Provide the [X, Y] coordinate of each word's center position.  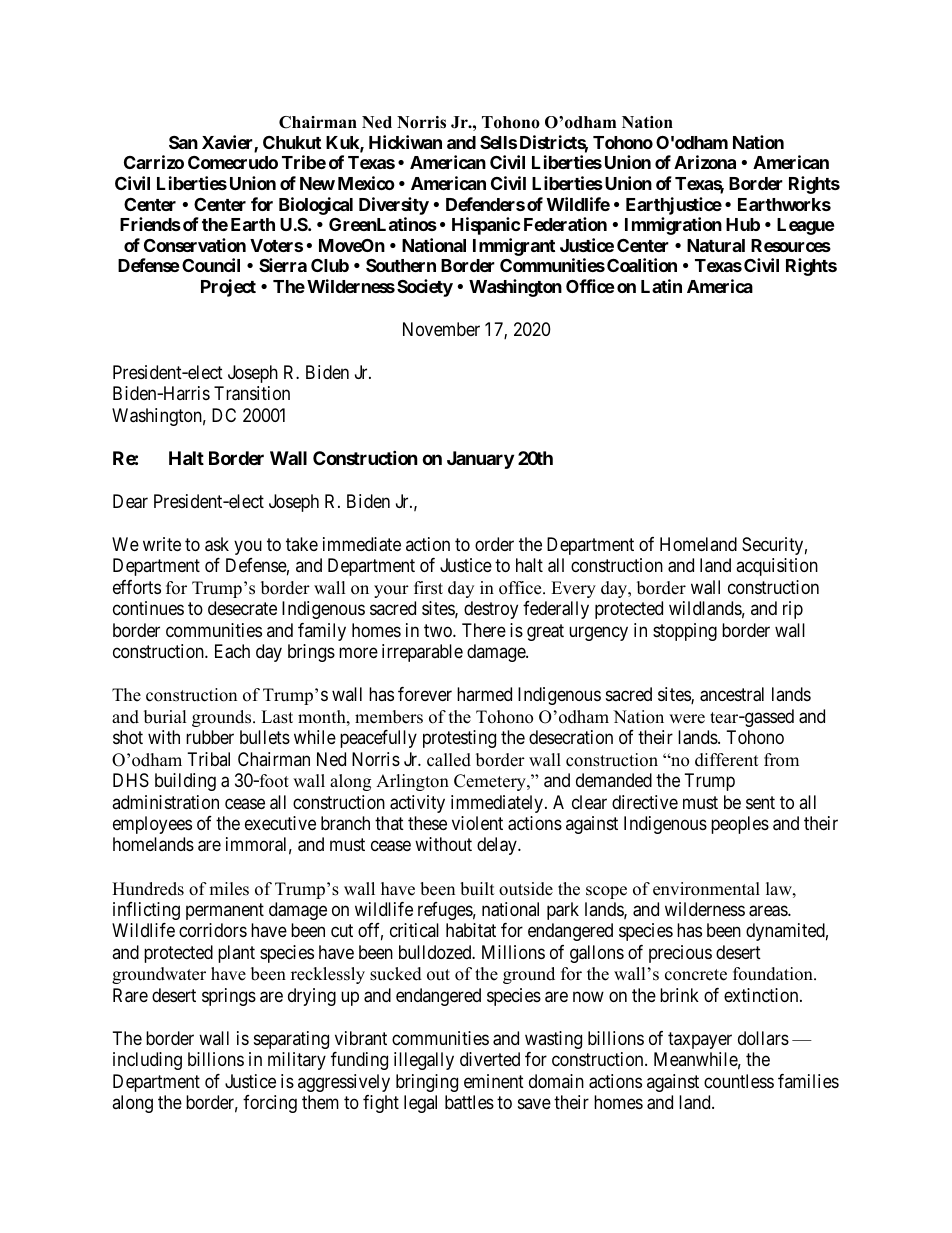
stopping [685, 632]
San [183, 142]
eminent [494, 1081]
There [484, 630]
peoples [740, 825]
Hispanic [486, 226]
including [147, 1061]
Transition [252, 393]
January [480, 460]
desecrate [242, 608]
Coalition [642, 265]
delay [498, 846]
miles [229, 889]
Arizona [705, 162]
